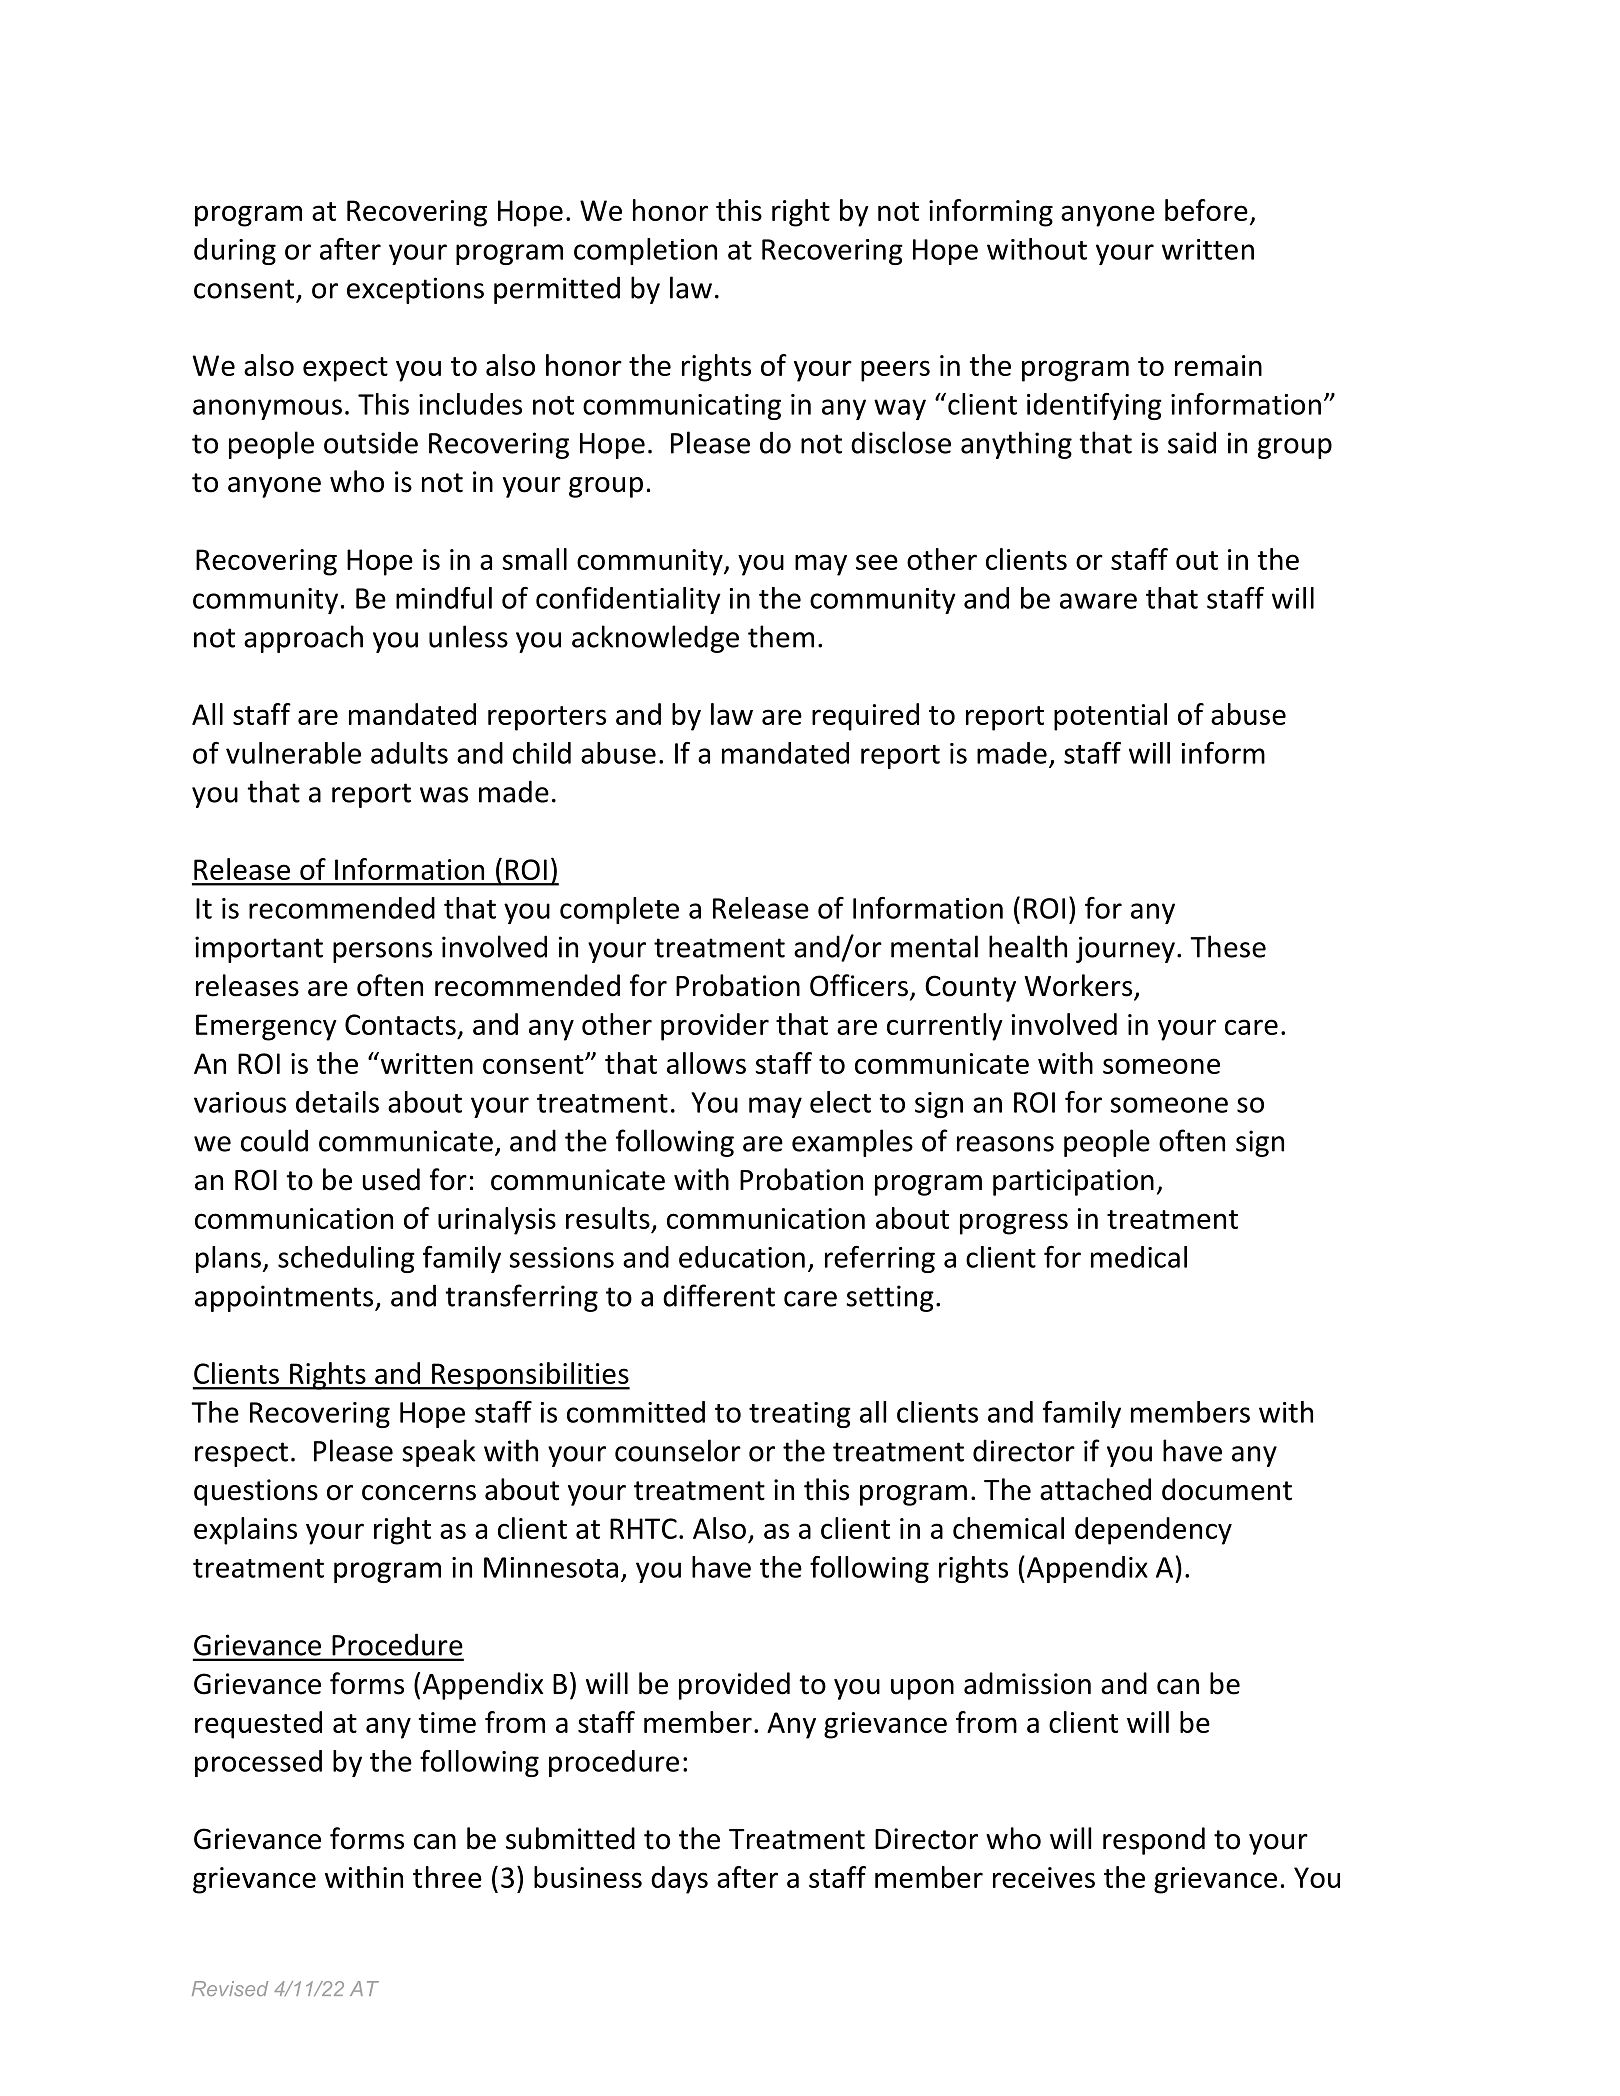  Describe the element at coordinates (645, 251) in the image. I see `completion` at that location.
